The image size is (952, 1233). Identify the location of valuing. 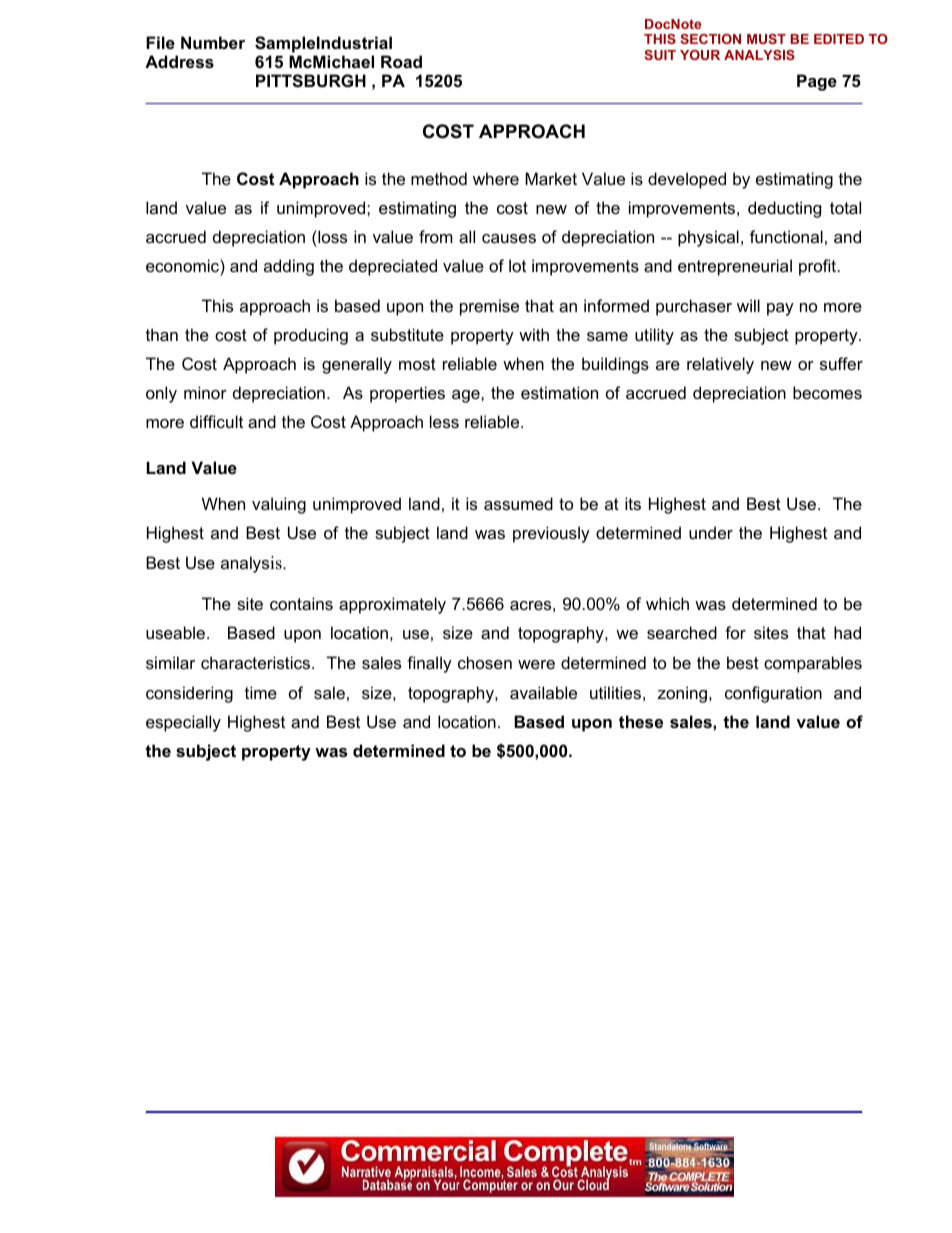
(279, 505).
